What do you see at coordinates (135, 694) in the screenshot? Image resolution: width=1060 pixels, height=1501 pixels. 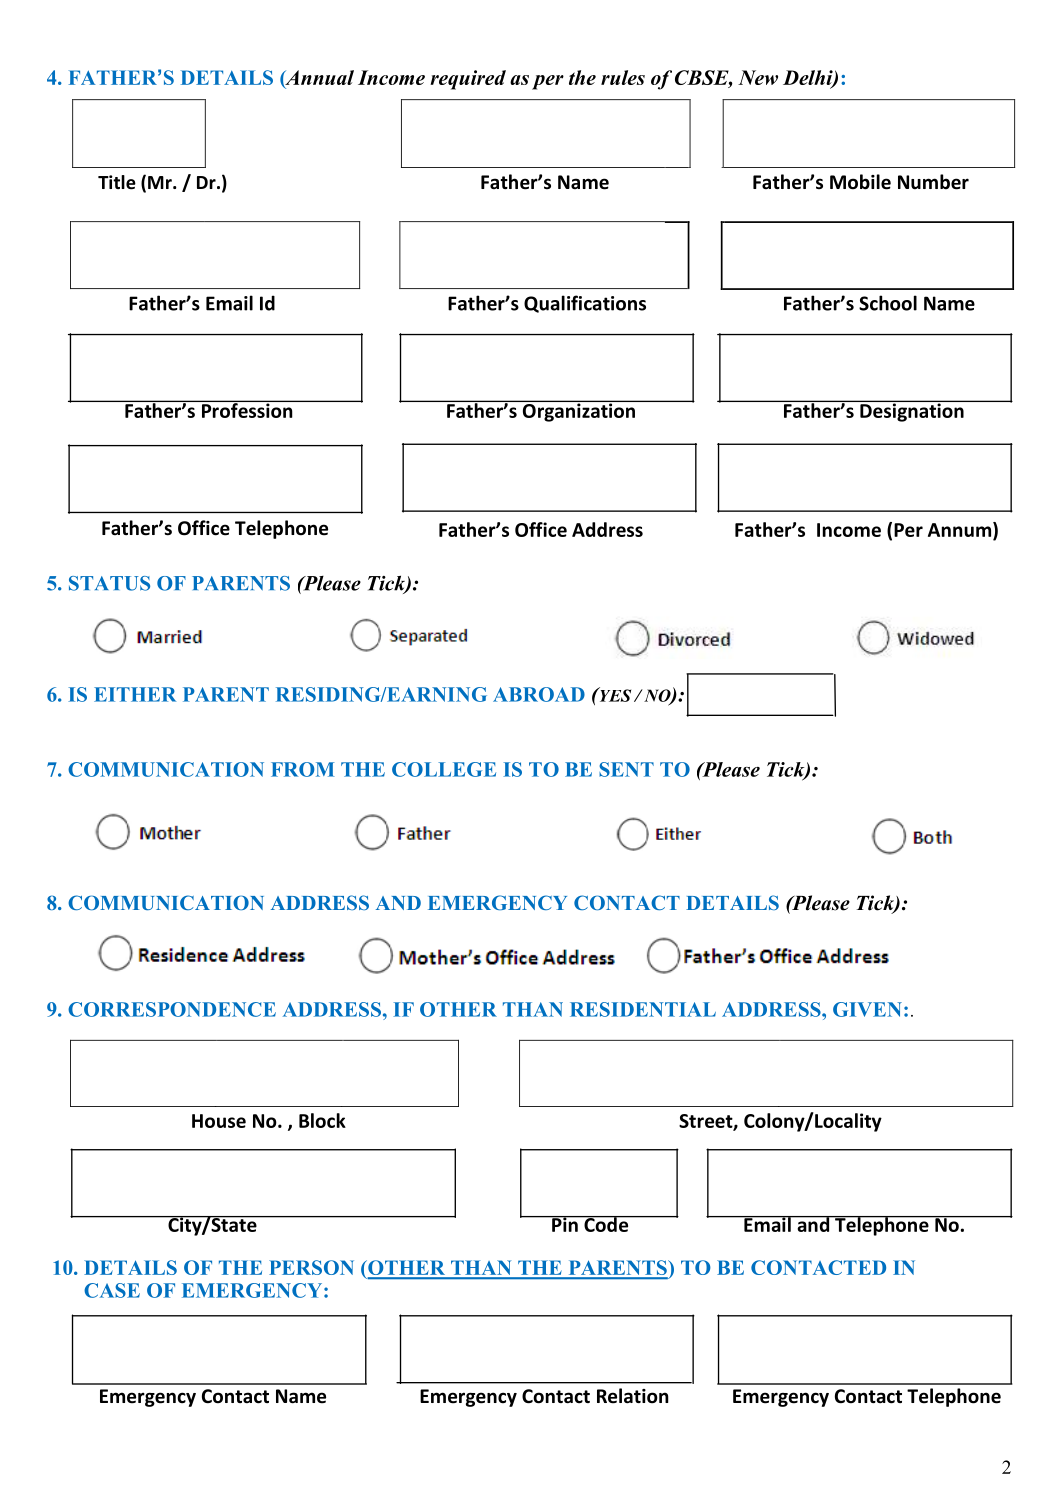 I see `EITHER` at bounding box center [135, 694].
